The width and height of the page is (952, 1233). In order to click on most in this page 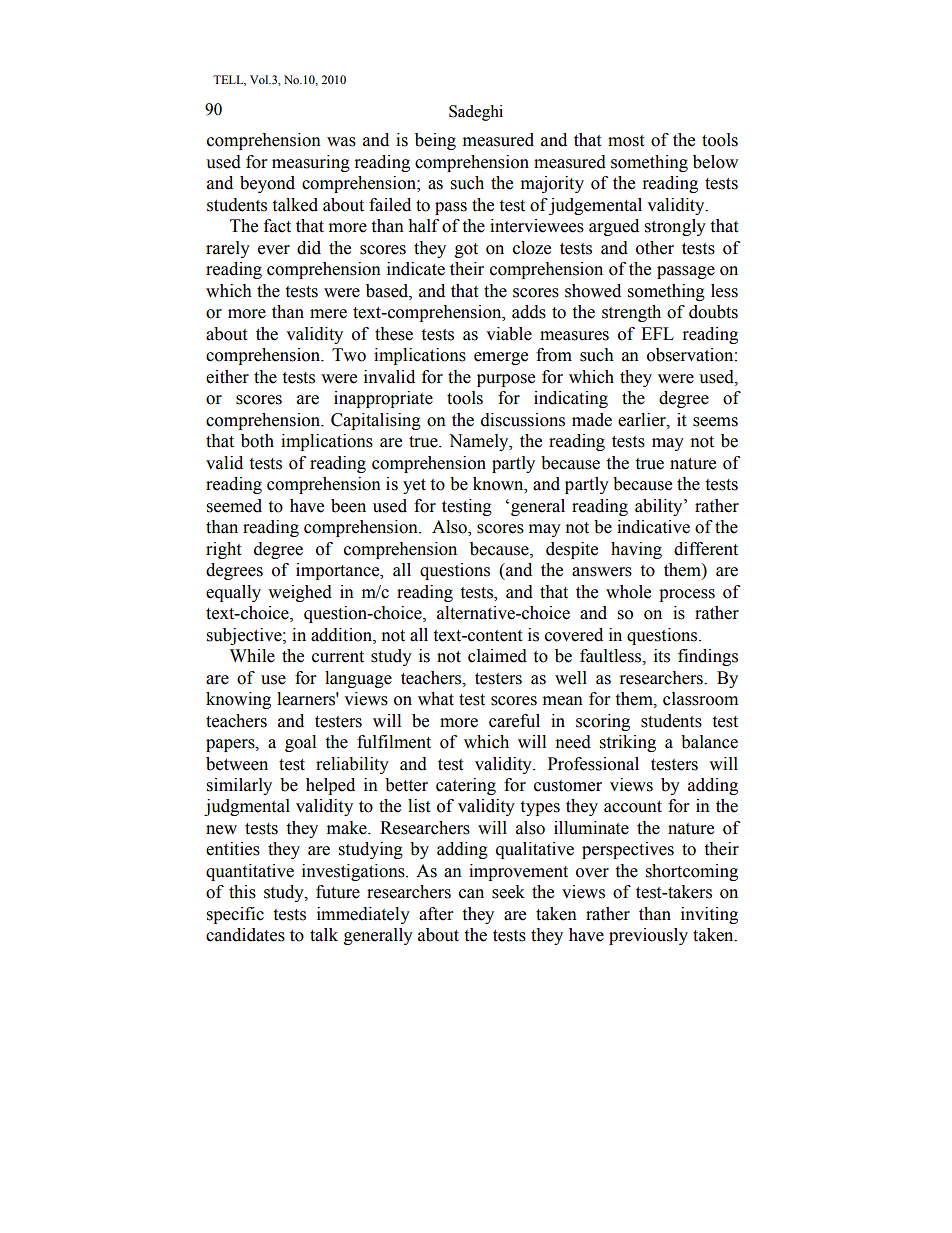, I will do `click(626, 141)`.
